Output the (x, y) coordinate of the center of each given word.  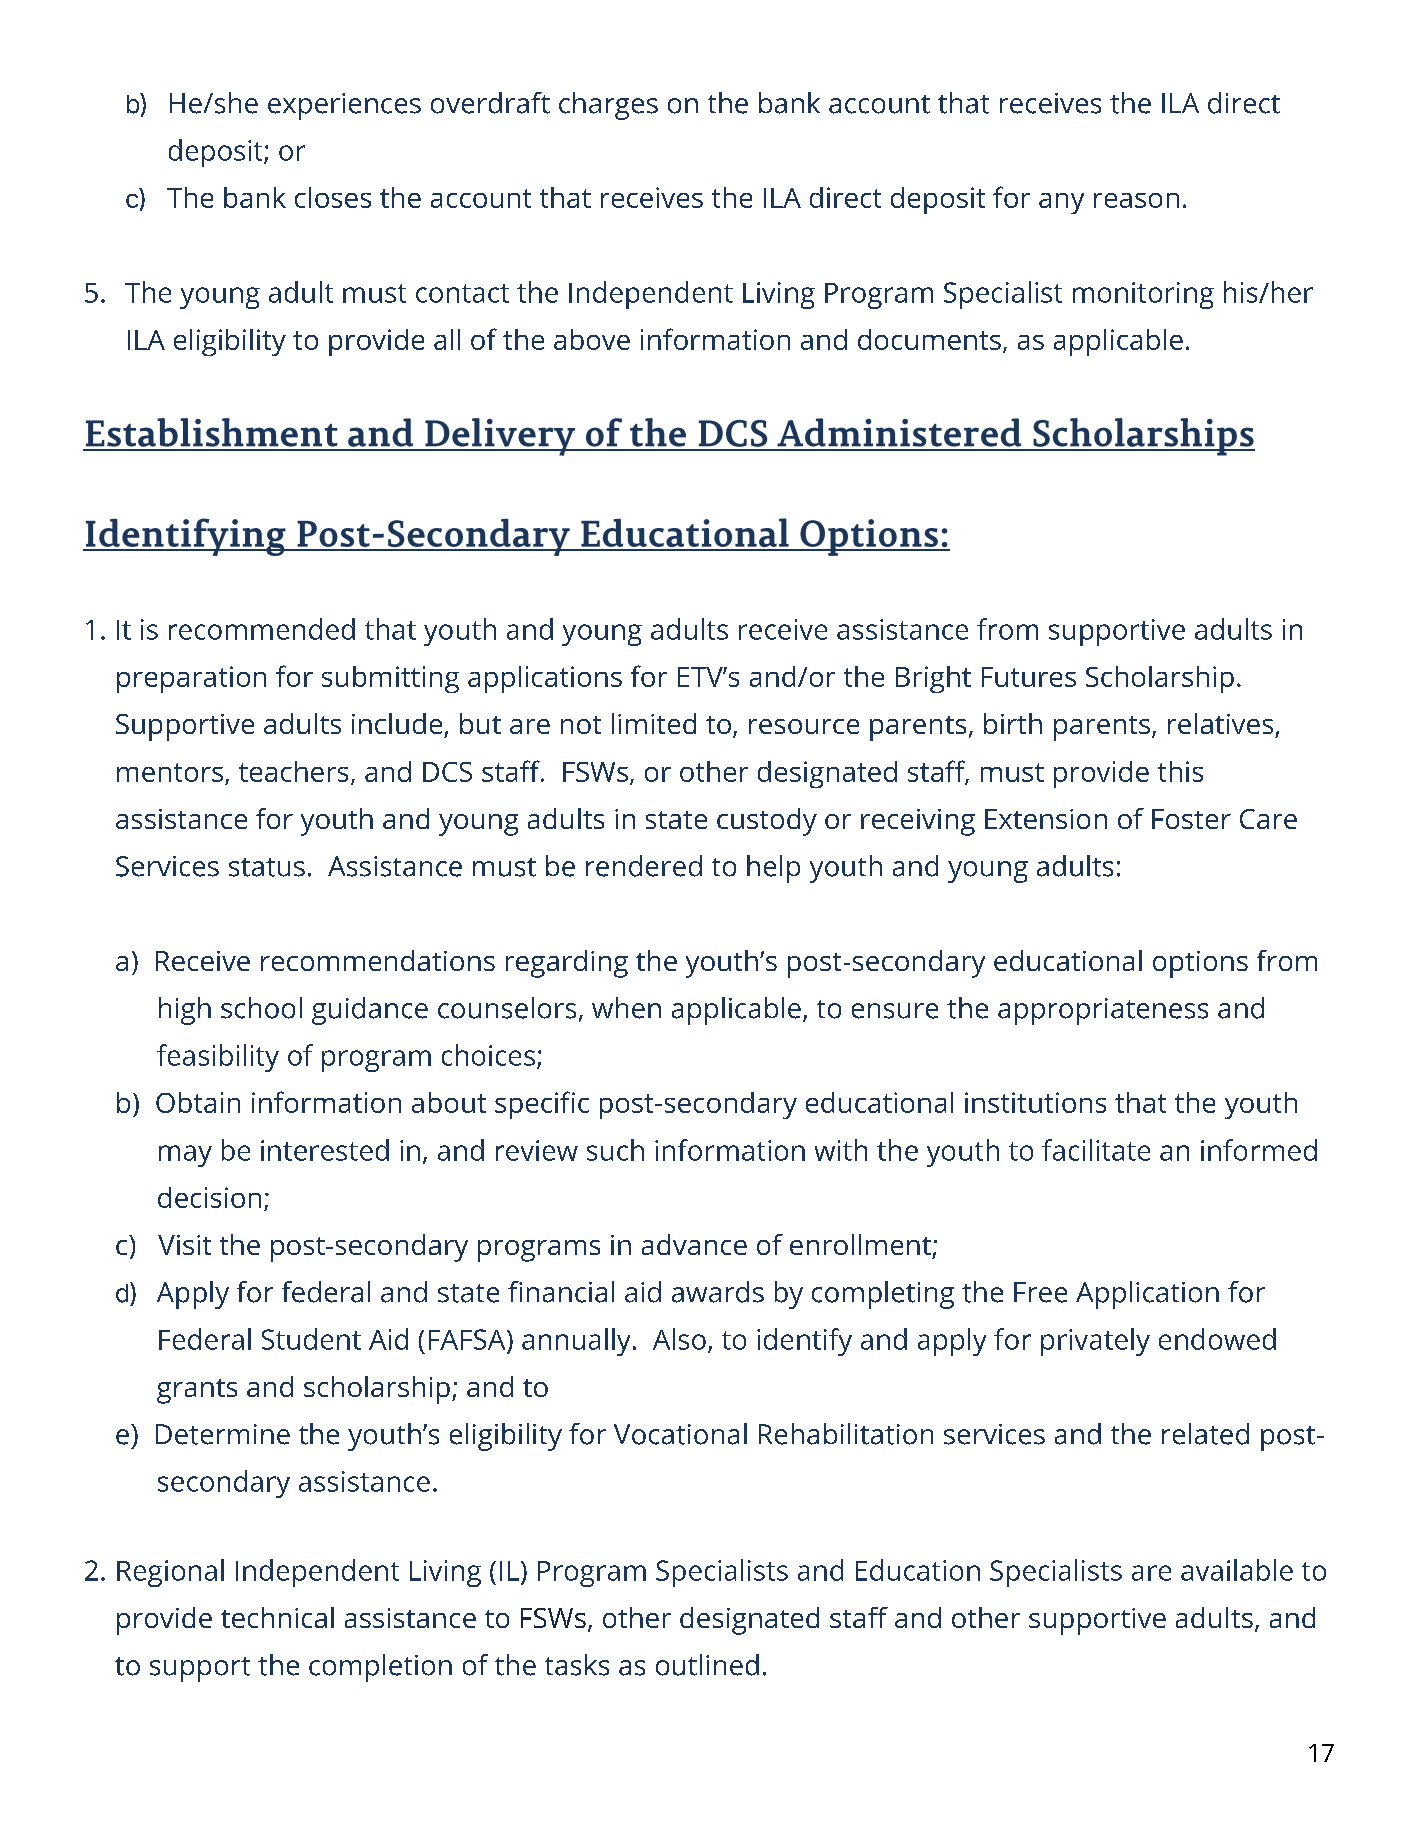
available (1237, 1570)
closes (333, 197)
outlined (707, 1665)
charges (608, 106)
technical (277, 1617)
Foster (1191, 819)
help (773, 869)
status (267, 867)
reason (1136, 200)
